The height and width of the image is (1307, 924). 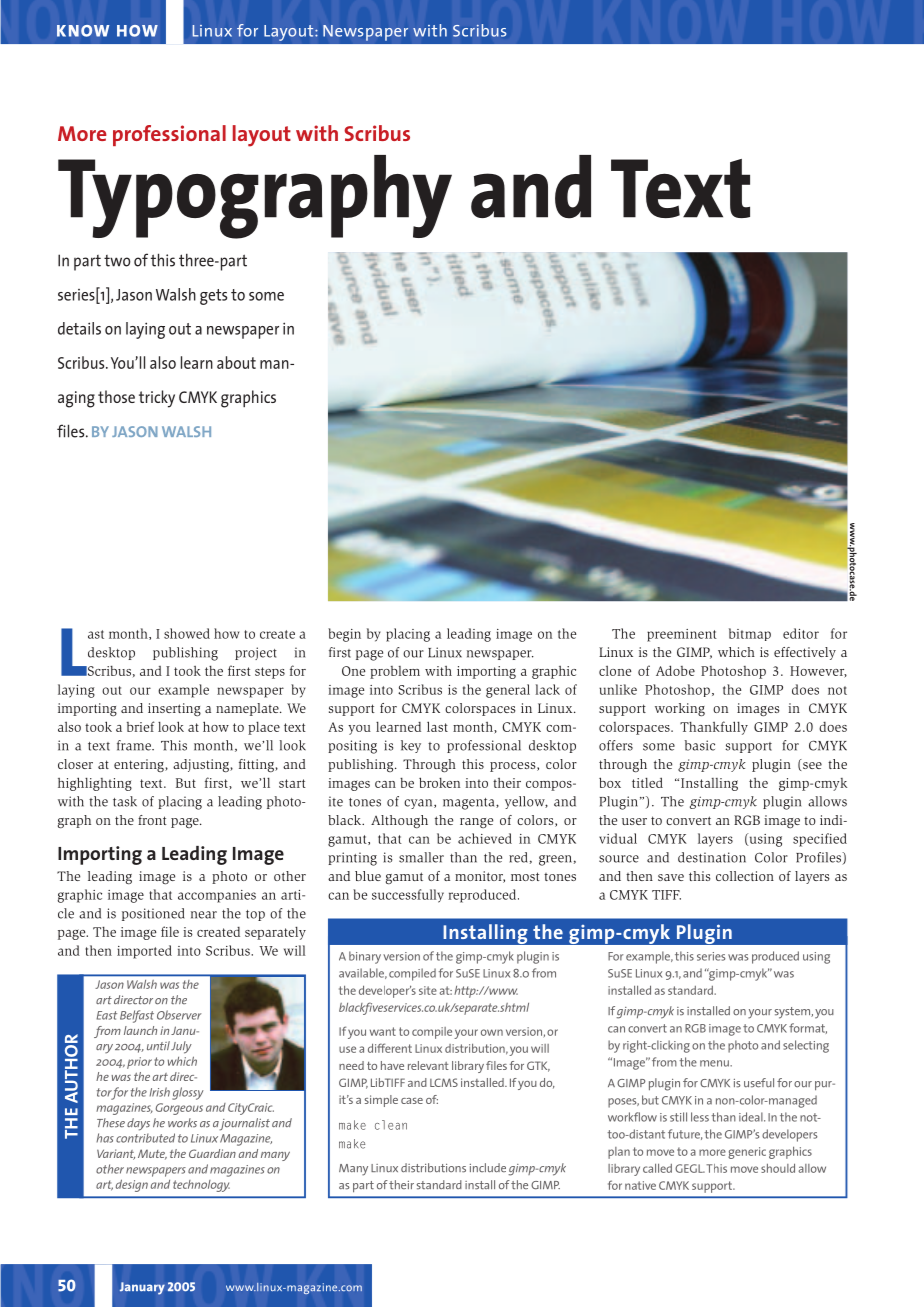 I want to click on gets, so click(x=213, y=297).
